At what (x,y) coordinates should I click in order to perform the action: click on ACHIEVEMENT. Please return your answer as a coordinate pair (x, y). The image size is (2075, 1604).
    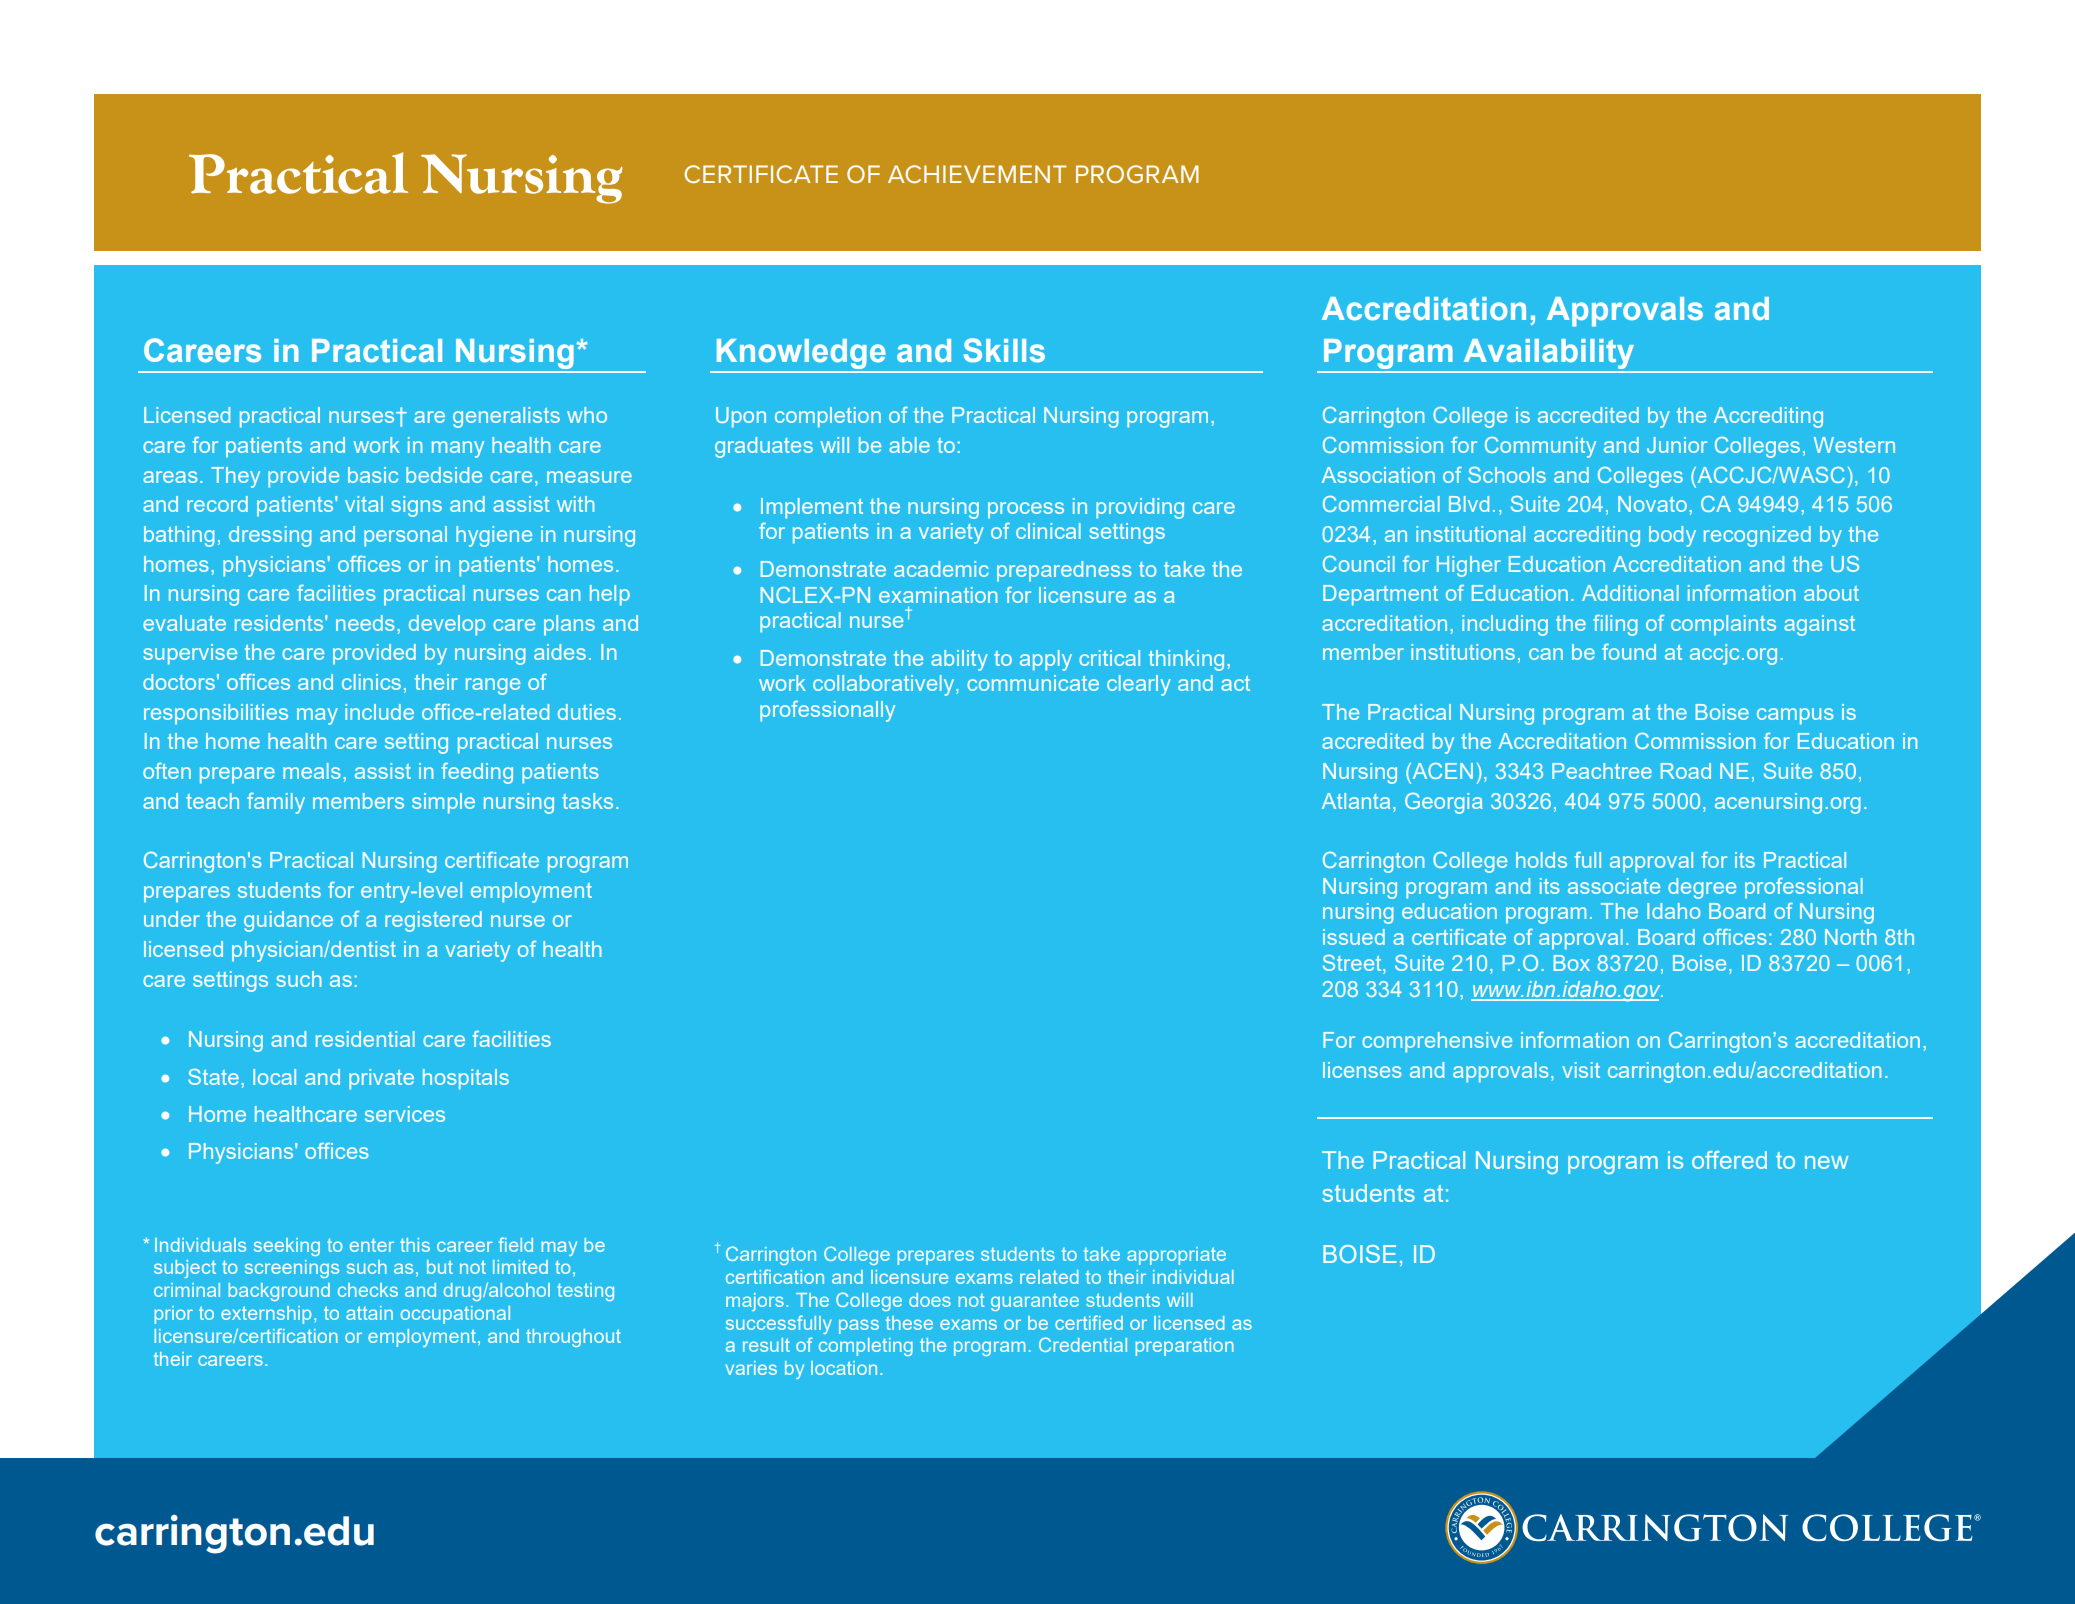
    Looking at the image, I should click on (977, 174).
